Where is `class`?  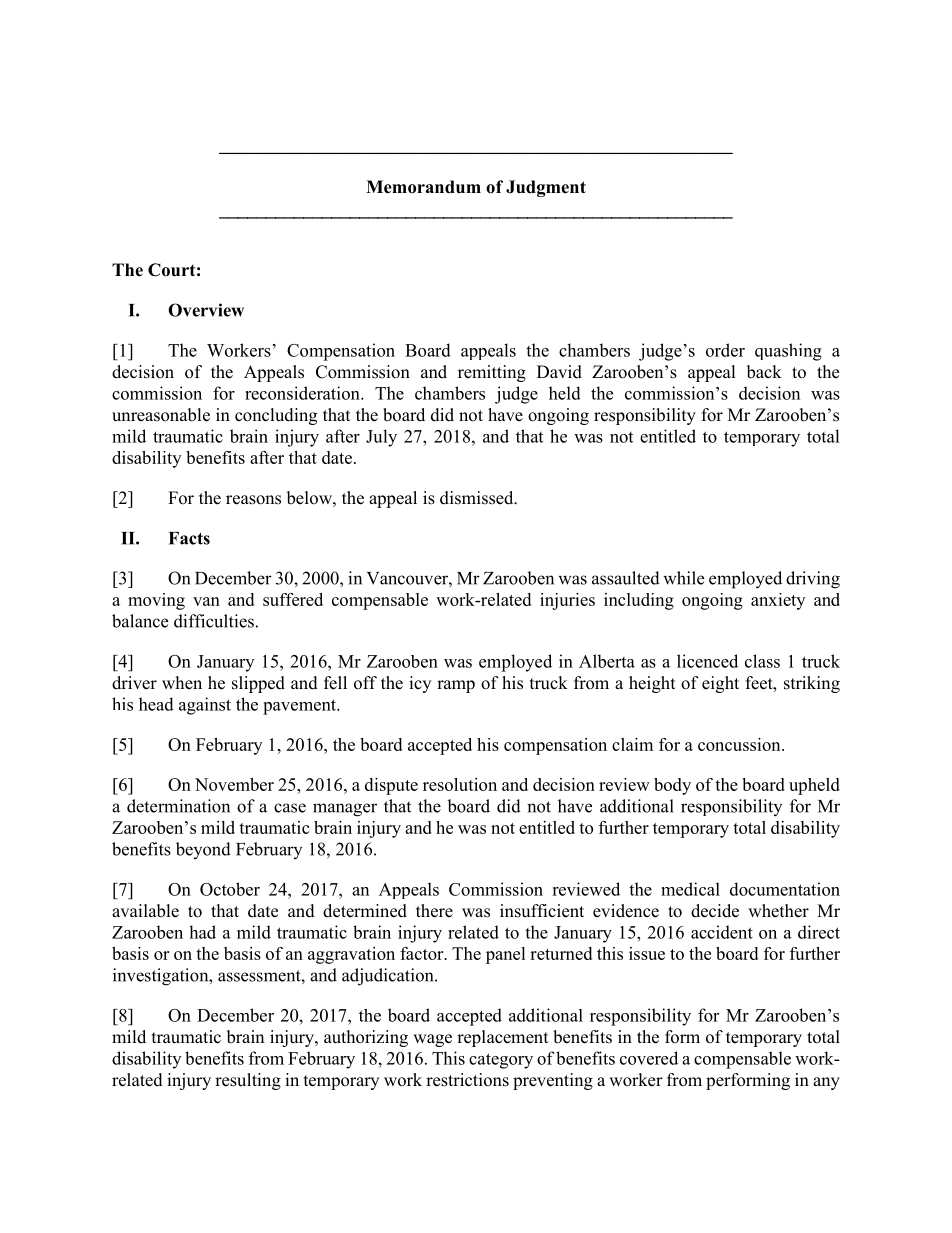
class is located at coordinates (762, 661).
